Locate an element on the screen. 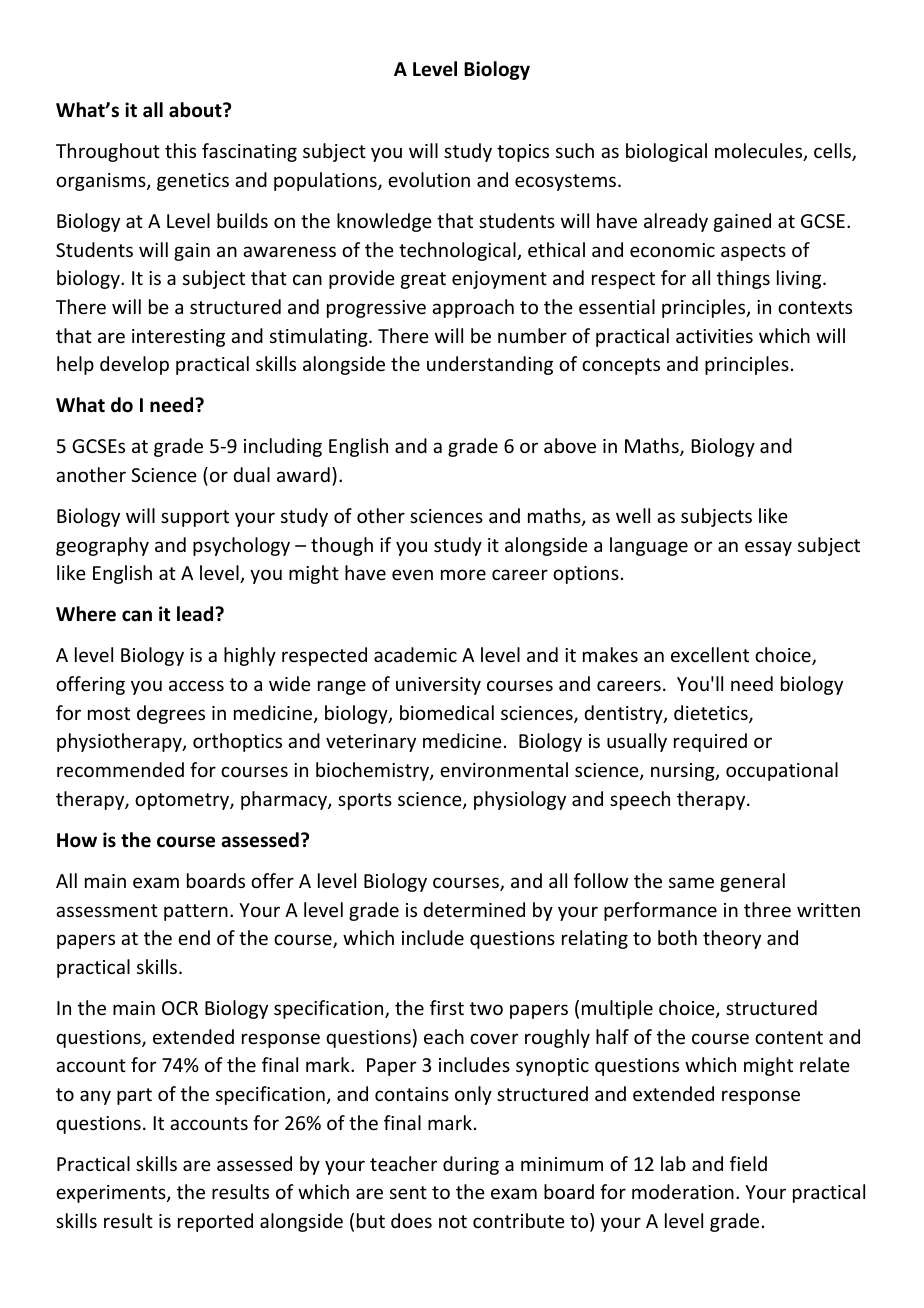 This screenshot has width=924, height=1308. develop is located at coordinates (134, 365).
